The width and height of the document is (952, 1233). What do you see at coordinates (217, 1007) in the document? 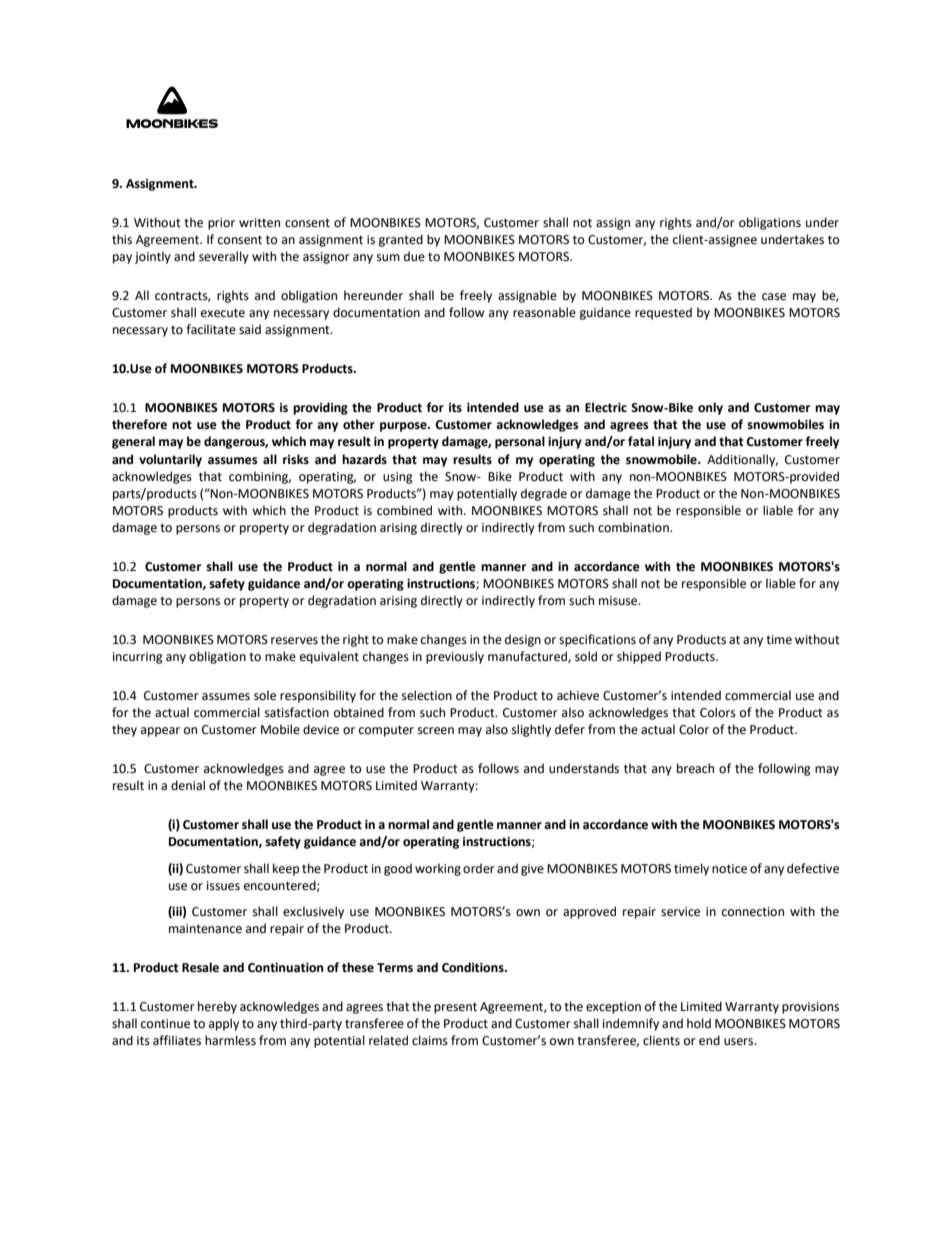
I see `hereby` at bounding box center [217, 1007].
